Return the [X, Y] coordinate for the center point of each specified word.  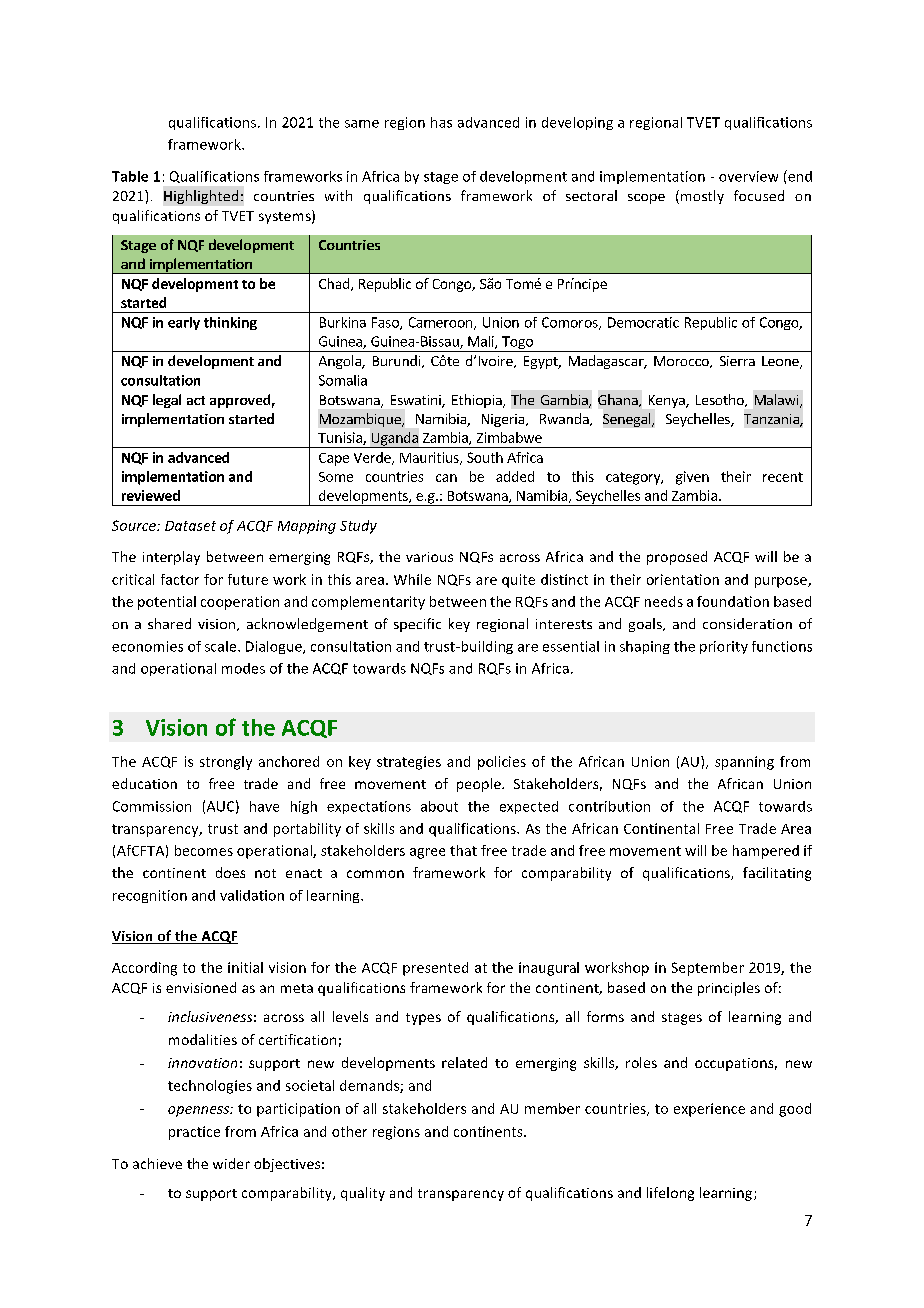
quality [363, 1194]
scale [222, 646]
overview [748, 176]
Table [130, 176]
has [441, 122]
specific [417, 625]
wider [231, 1163]
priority [724, 647]
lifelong [670, 1194]
